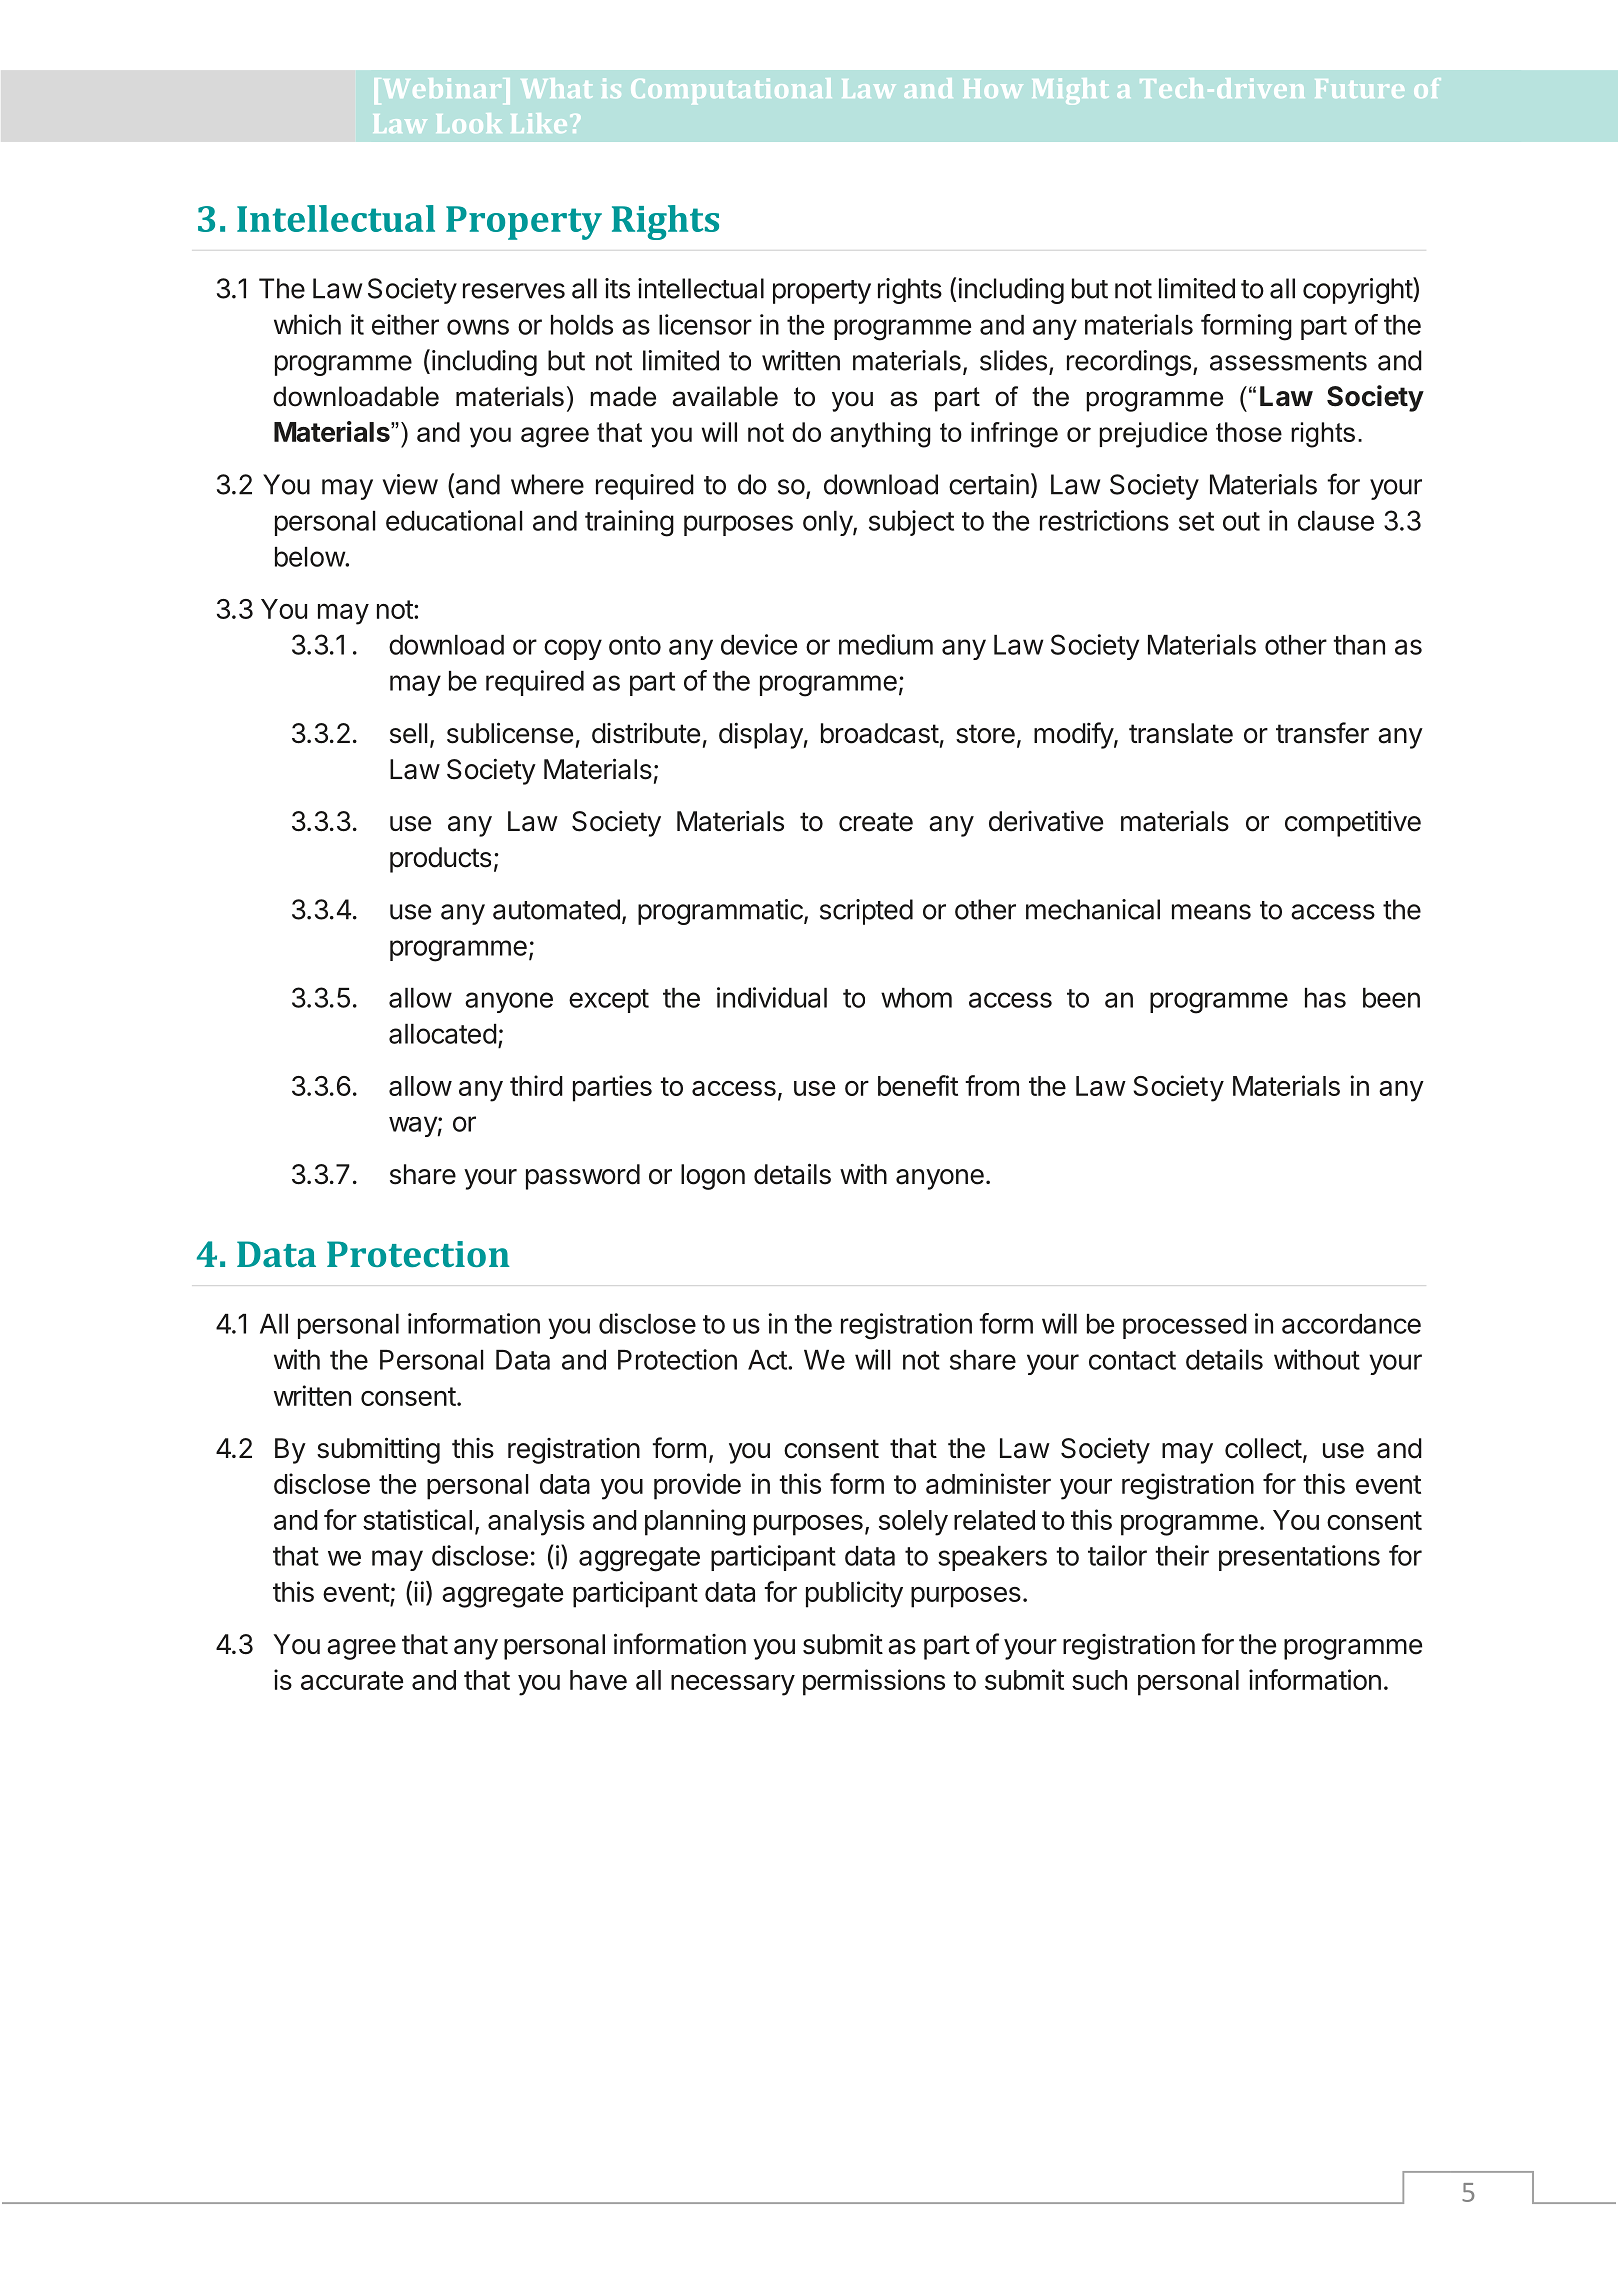  What do you see at coordinates (713, 1177) in the screenshot?
I see `logon` at bounding box center [713, 1177].
